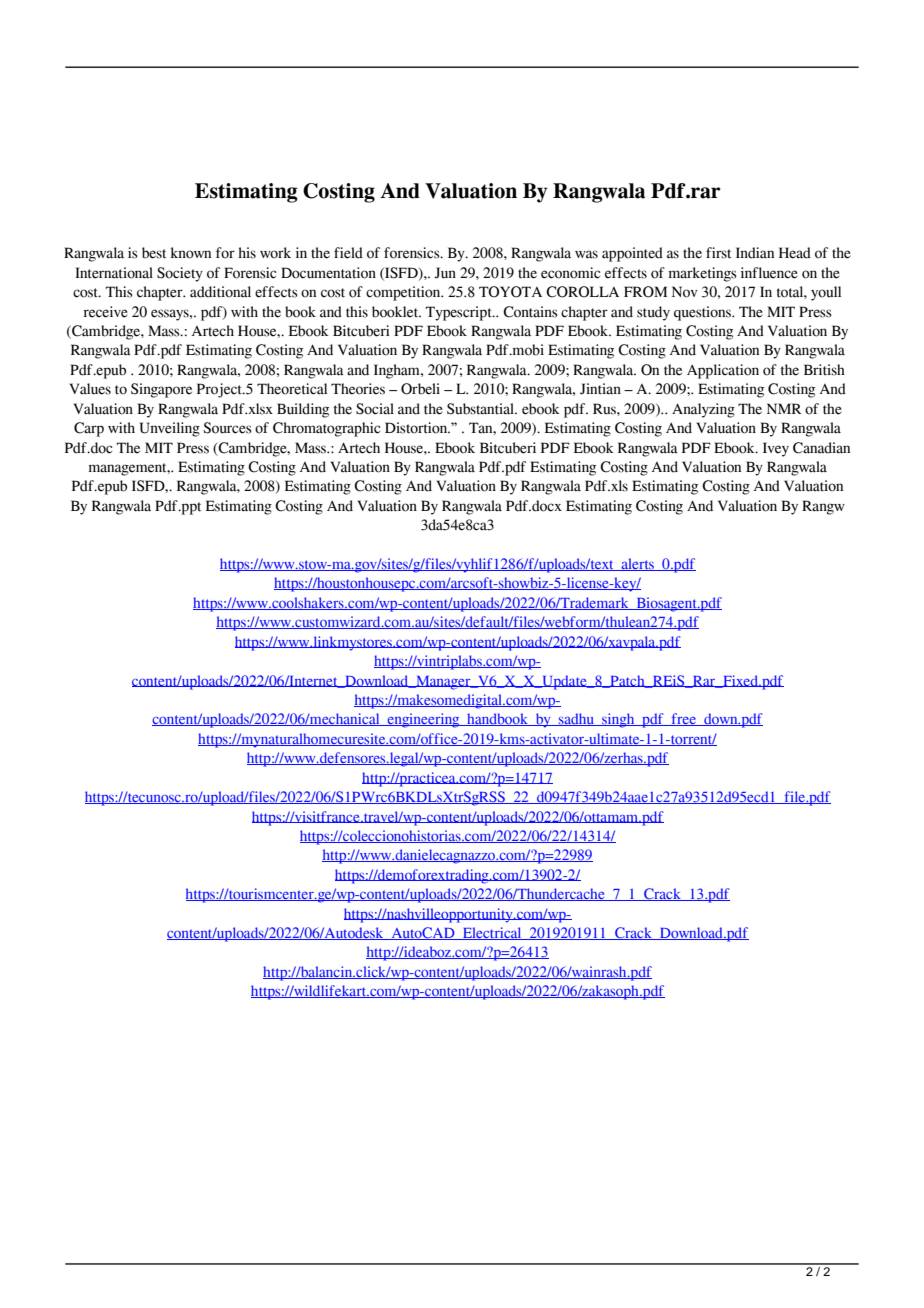  Describe the element at coordinates (105, 312) in the document. I see `receive` at that location.
